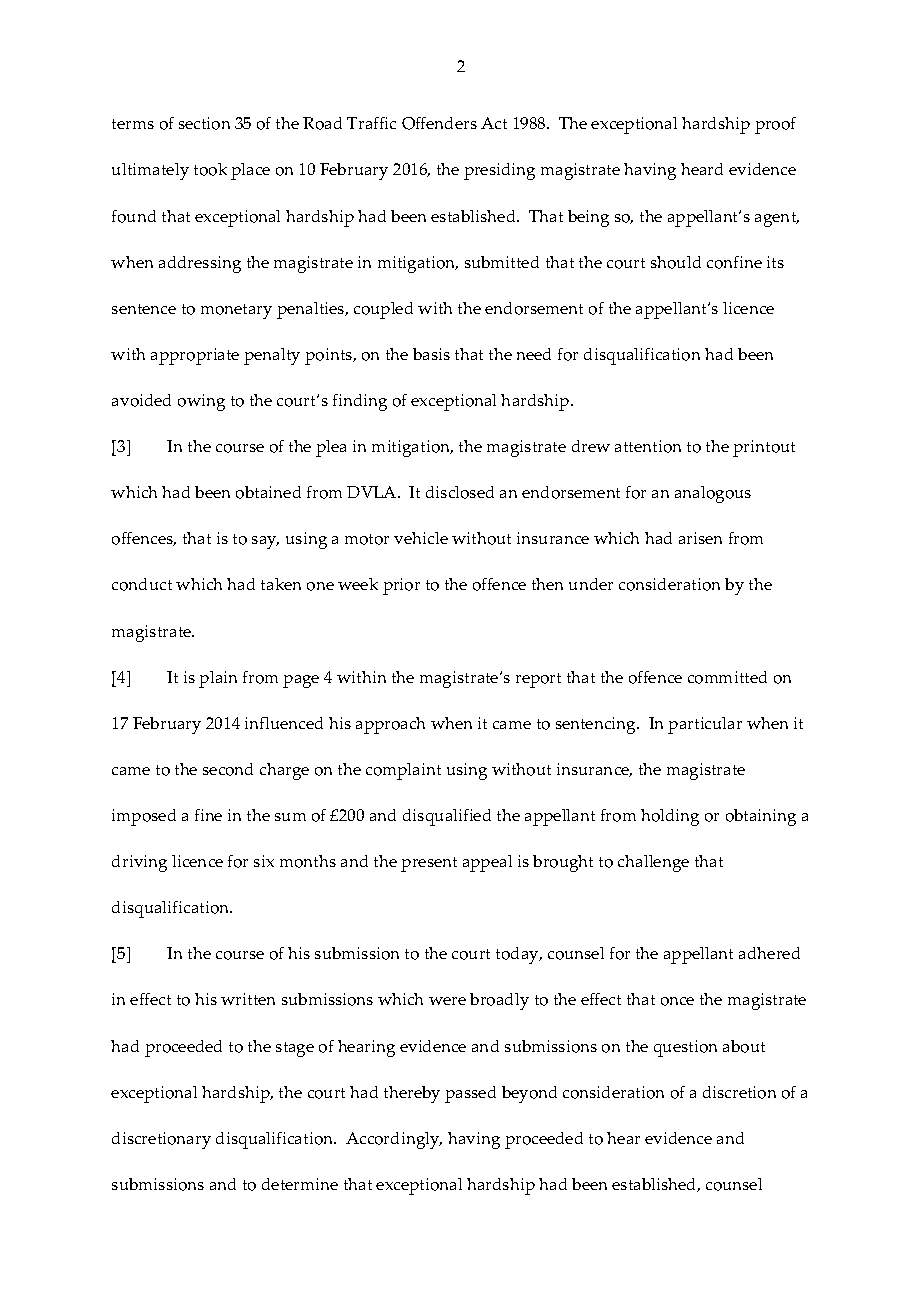 The width and height of the image is (924, 1308). What do you see at coordinates (439, 123) in the image?
I see `Offenders` at bounding box center [439, 123].
